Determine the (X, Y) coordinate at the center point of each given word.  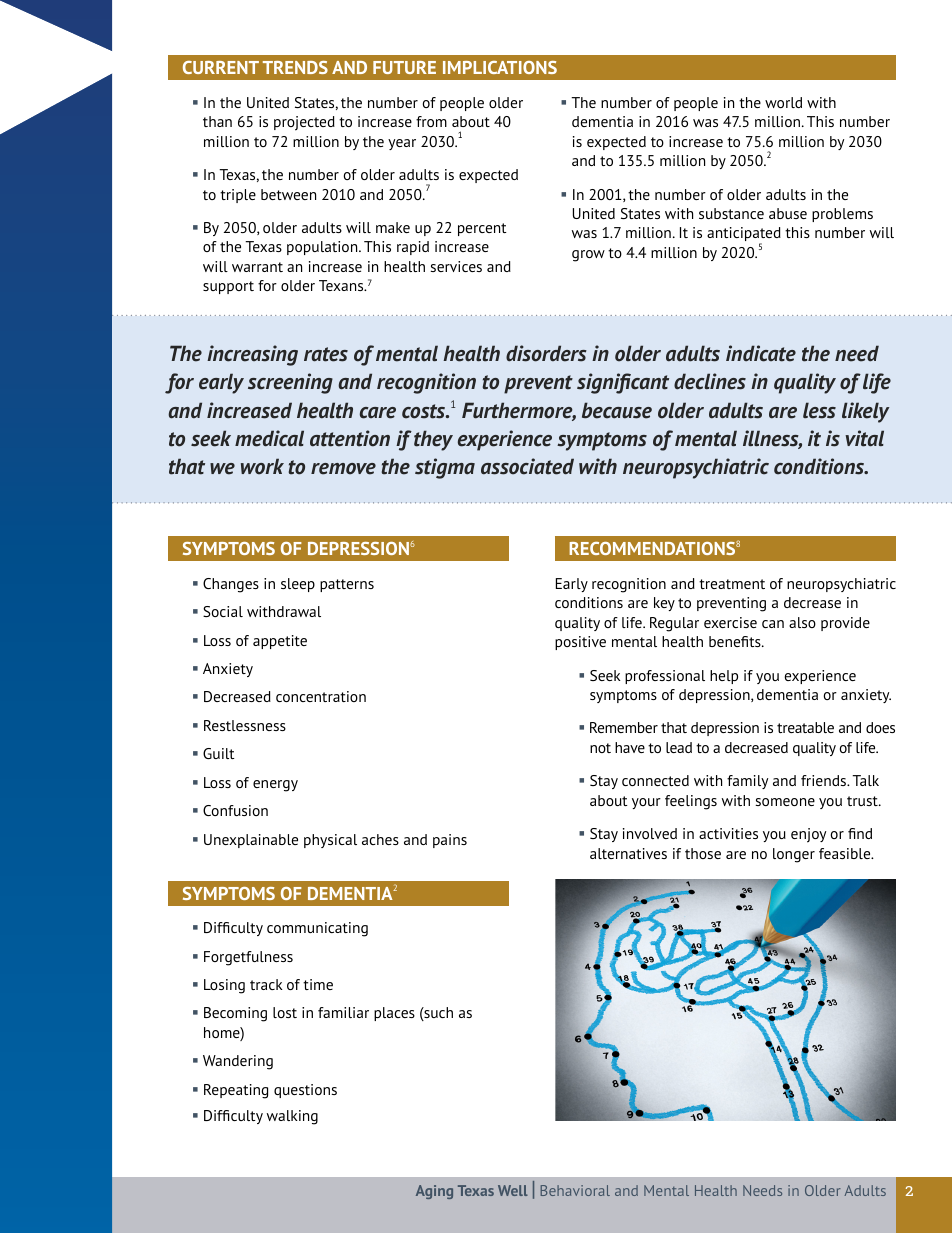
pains (450, 841)
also (802, 622)
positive (580, 643)
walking (292, 1117)
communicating (317, 929)
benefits (736, 641)
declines (710, 381)
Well (513, 1190)
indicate (761, 353)
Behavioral (575, 1190)
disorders (546, 353)
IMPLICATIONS (500, 67)
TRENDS (295, 67)
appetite (280, 642)
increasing (252, 355)
